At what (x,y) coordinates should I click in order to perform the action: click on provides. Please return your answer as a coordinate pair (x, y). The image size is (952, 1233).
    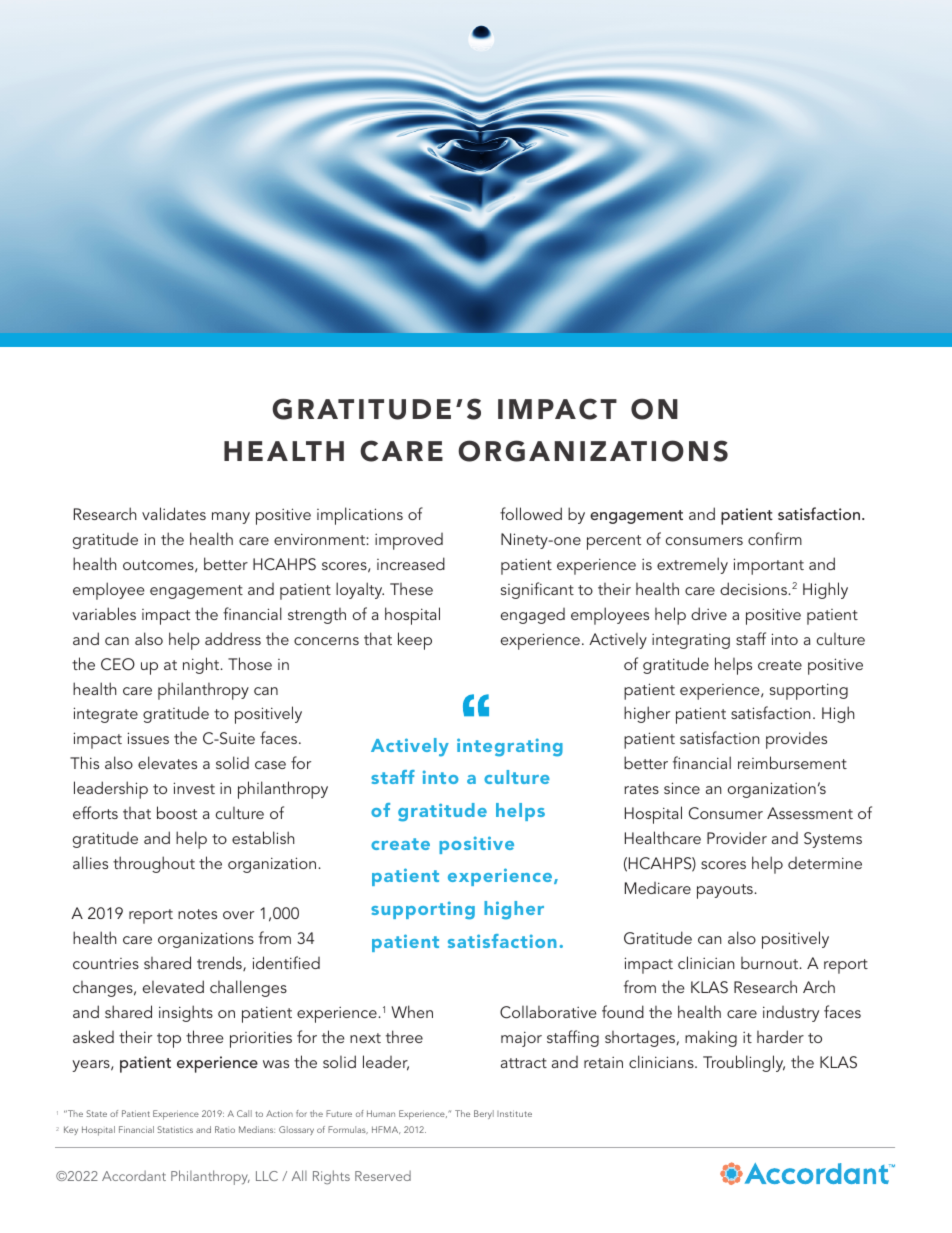
    Looking at the image, I should click on (796, 740).
